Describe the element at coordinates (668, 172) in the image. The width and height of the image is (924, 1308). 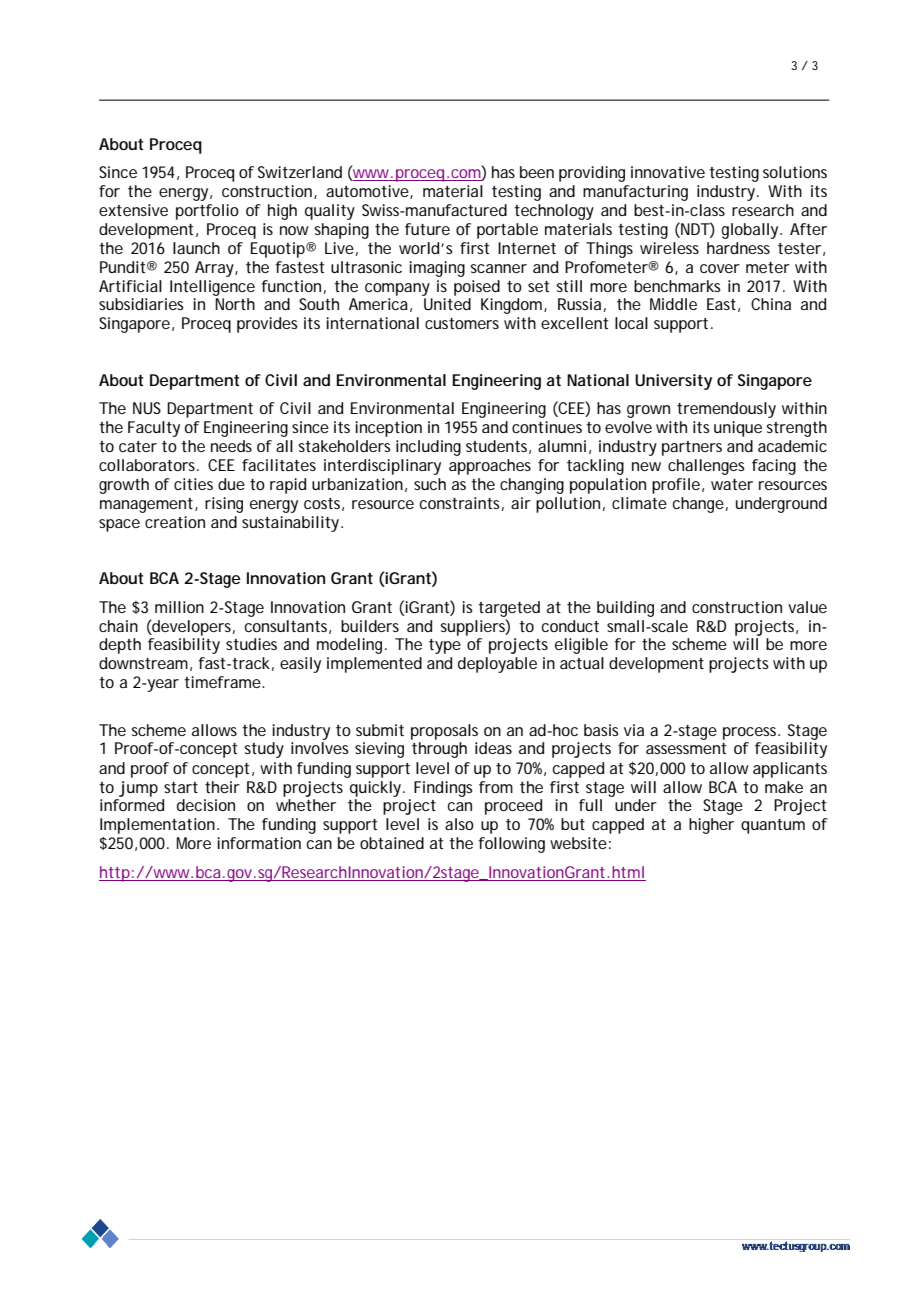
I see `innovative` at that location.
